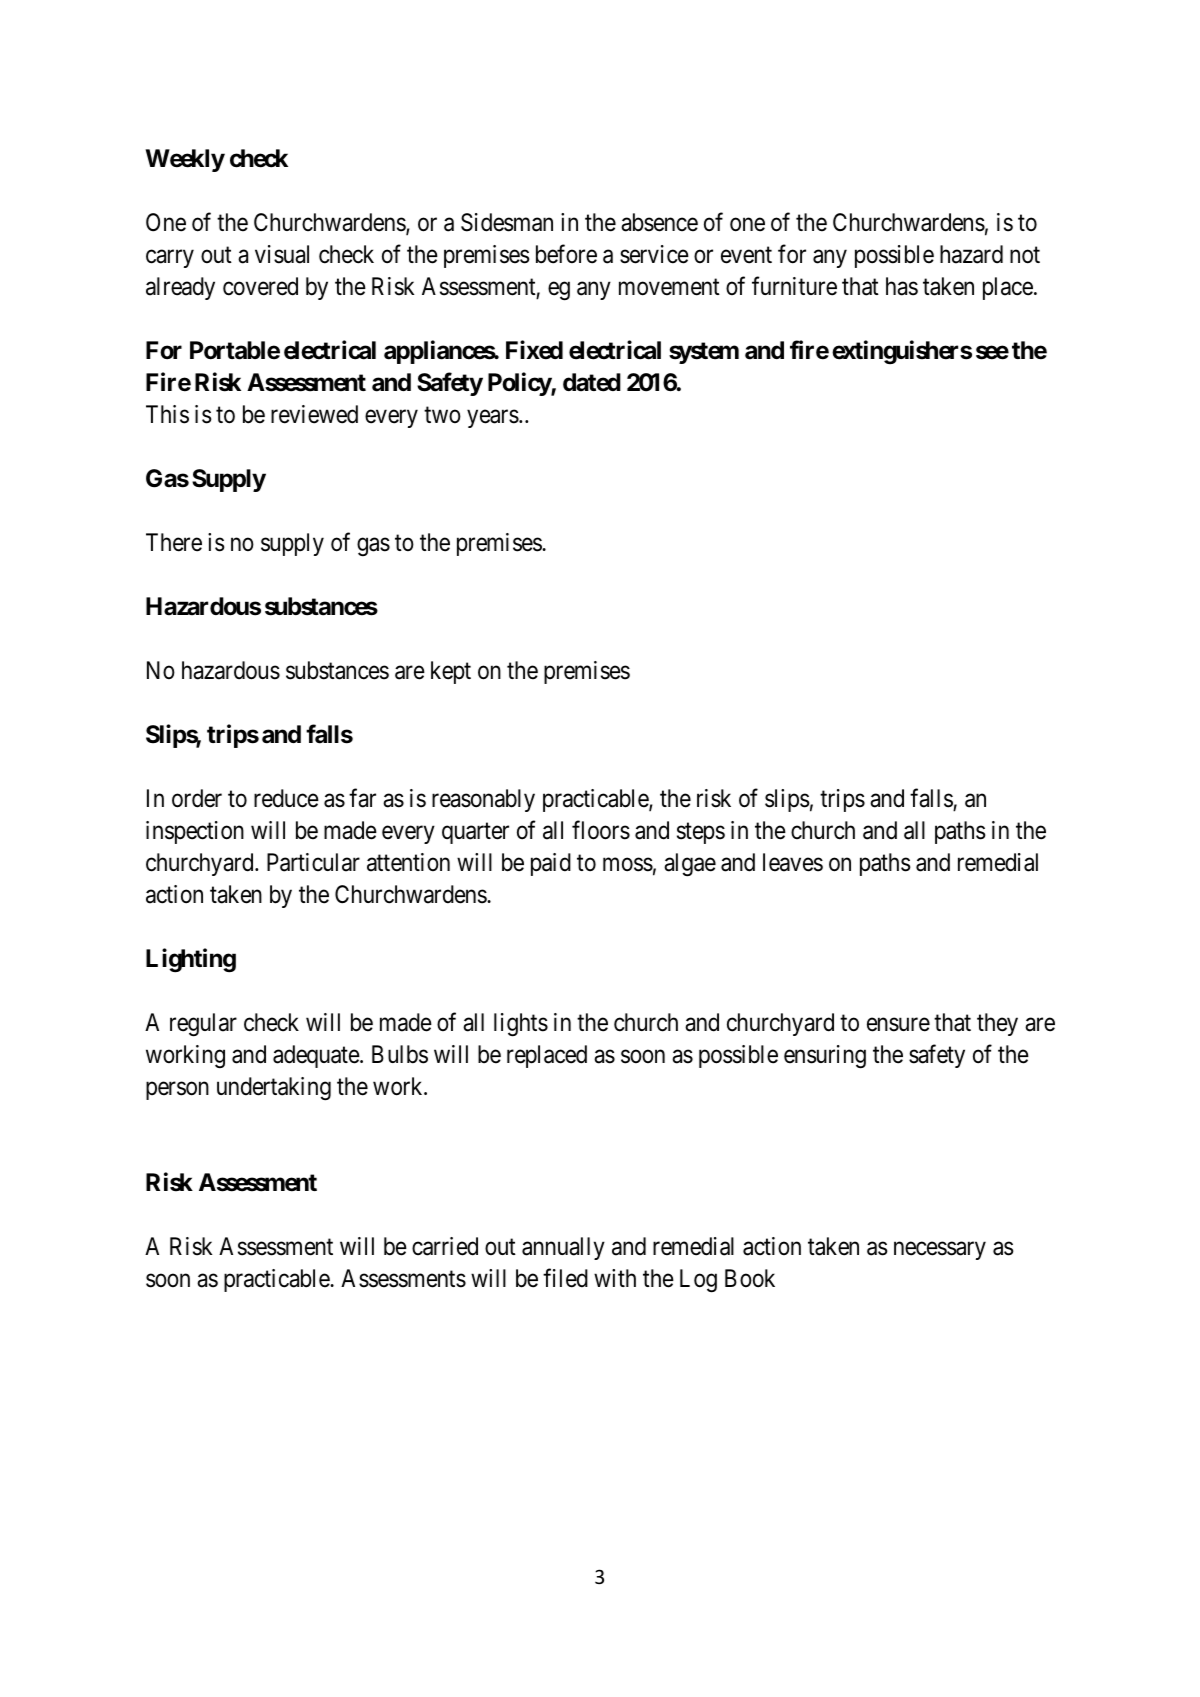 This document has height=1697, width=1200. Describe the element at coordinates (551, 864) in the document. I see `paid` at that location.
